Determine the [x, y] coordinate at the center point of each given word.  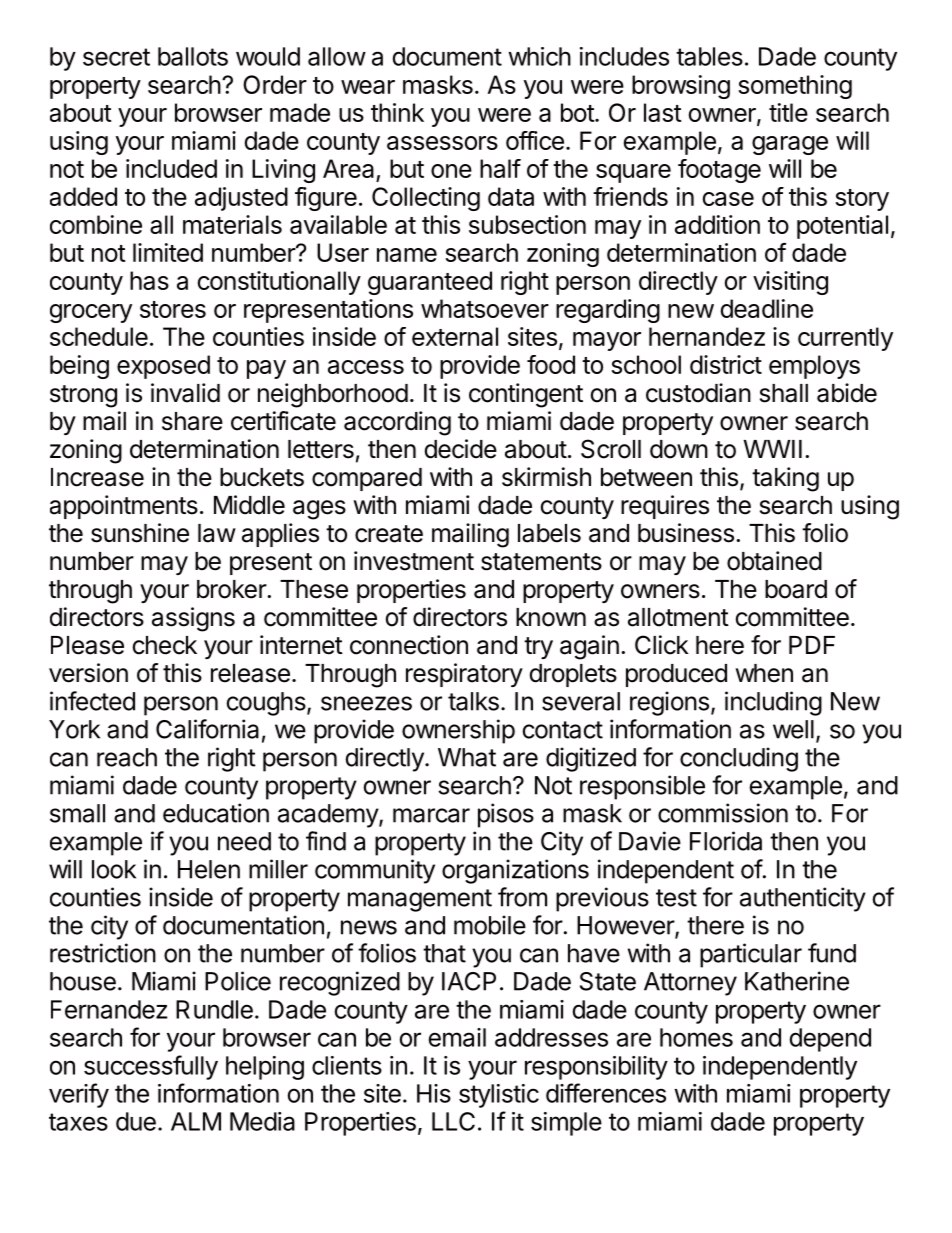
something [795, 87]
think [397, 112]
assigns [193, 619]
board [796, 589]
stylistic [499, 1096]
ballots [193, 56]
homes [696, 1037]
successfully [151, 1067]
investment [414, 561]
